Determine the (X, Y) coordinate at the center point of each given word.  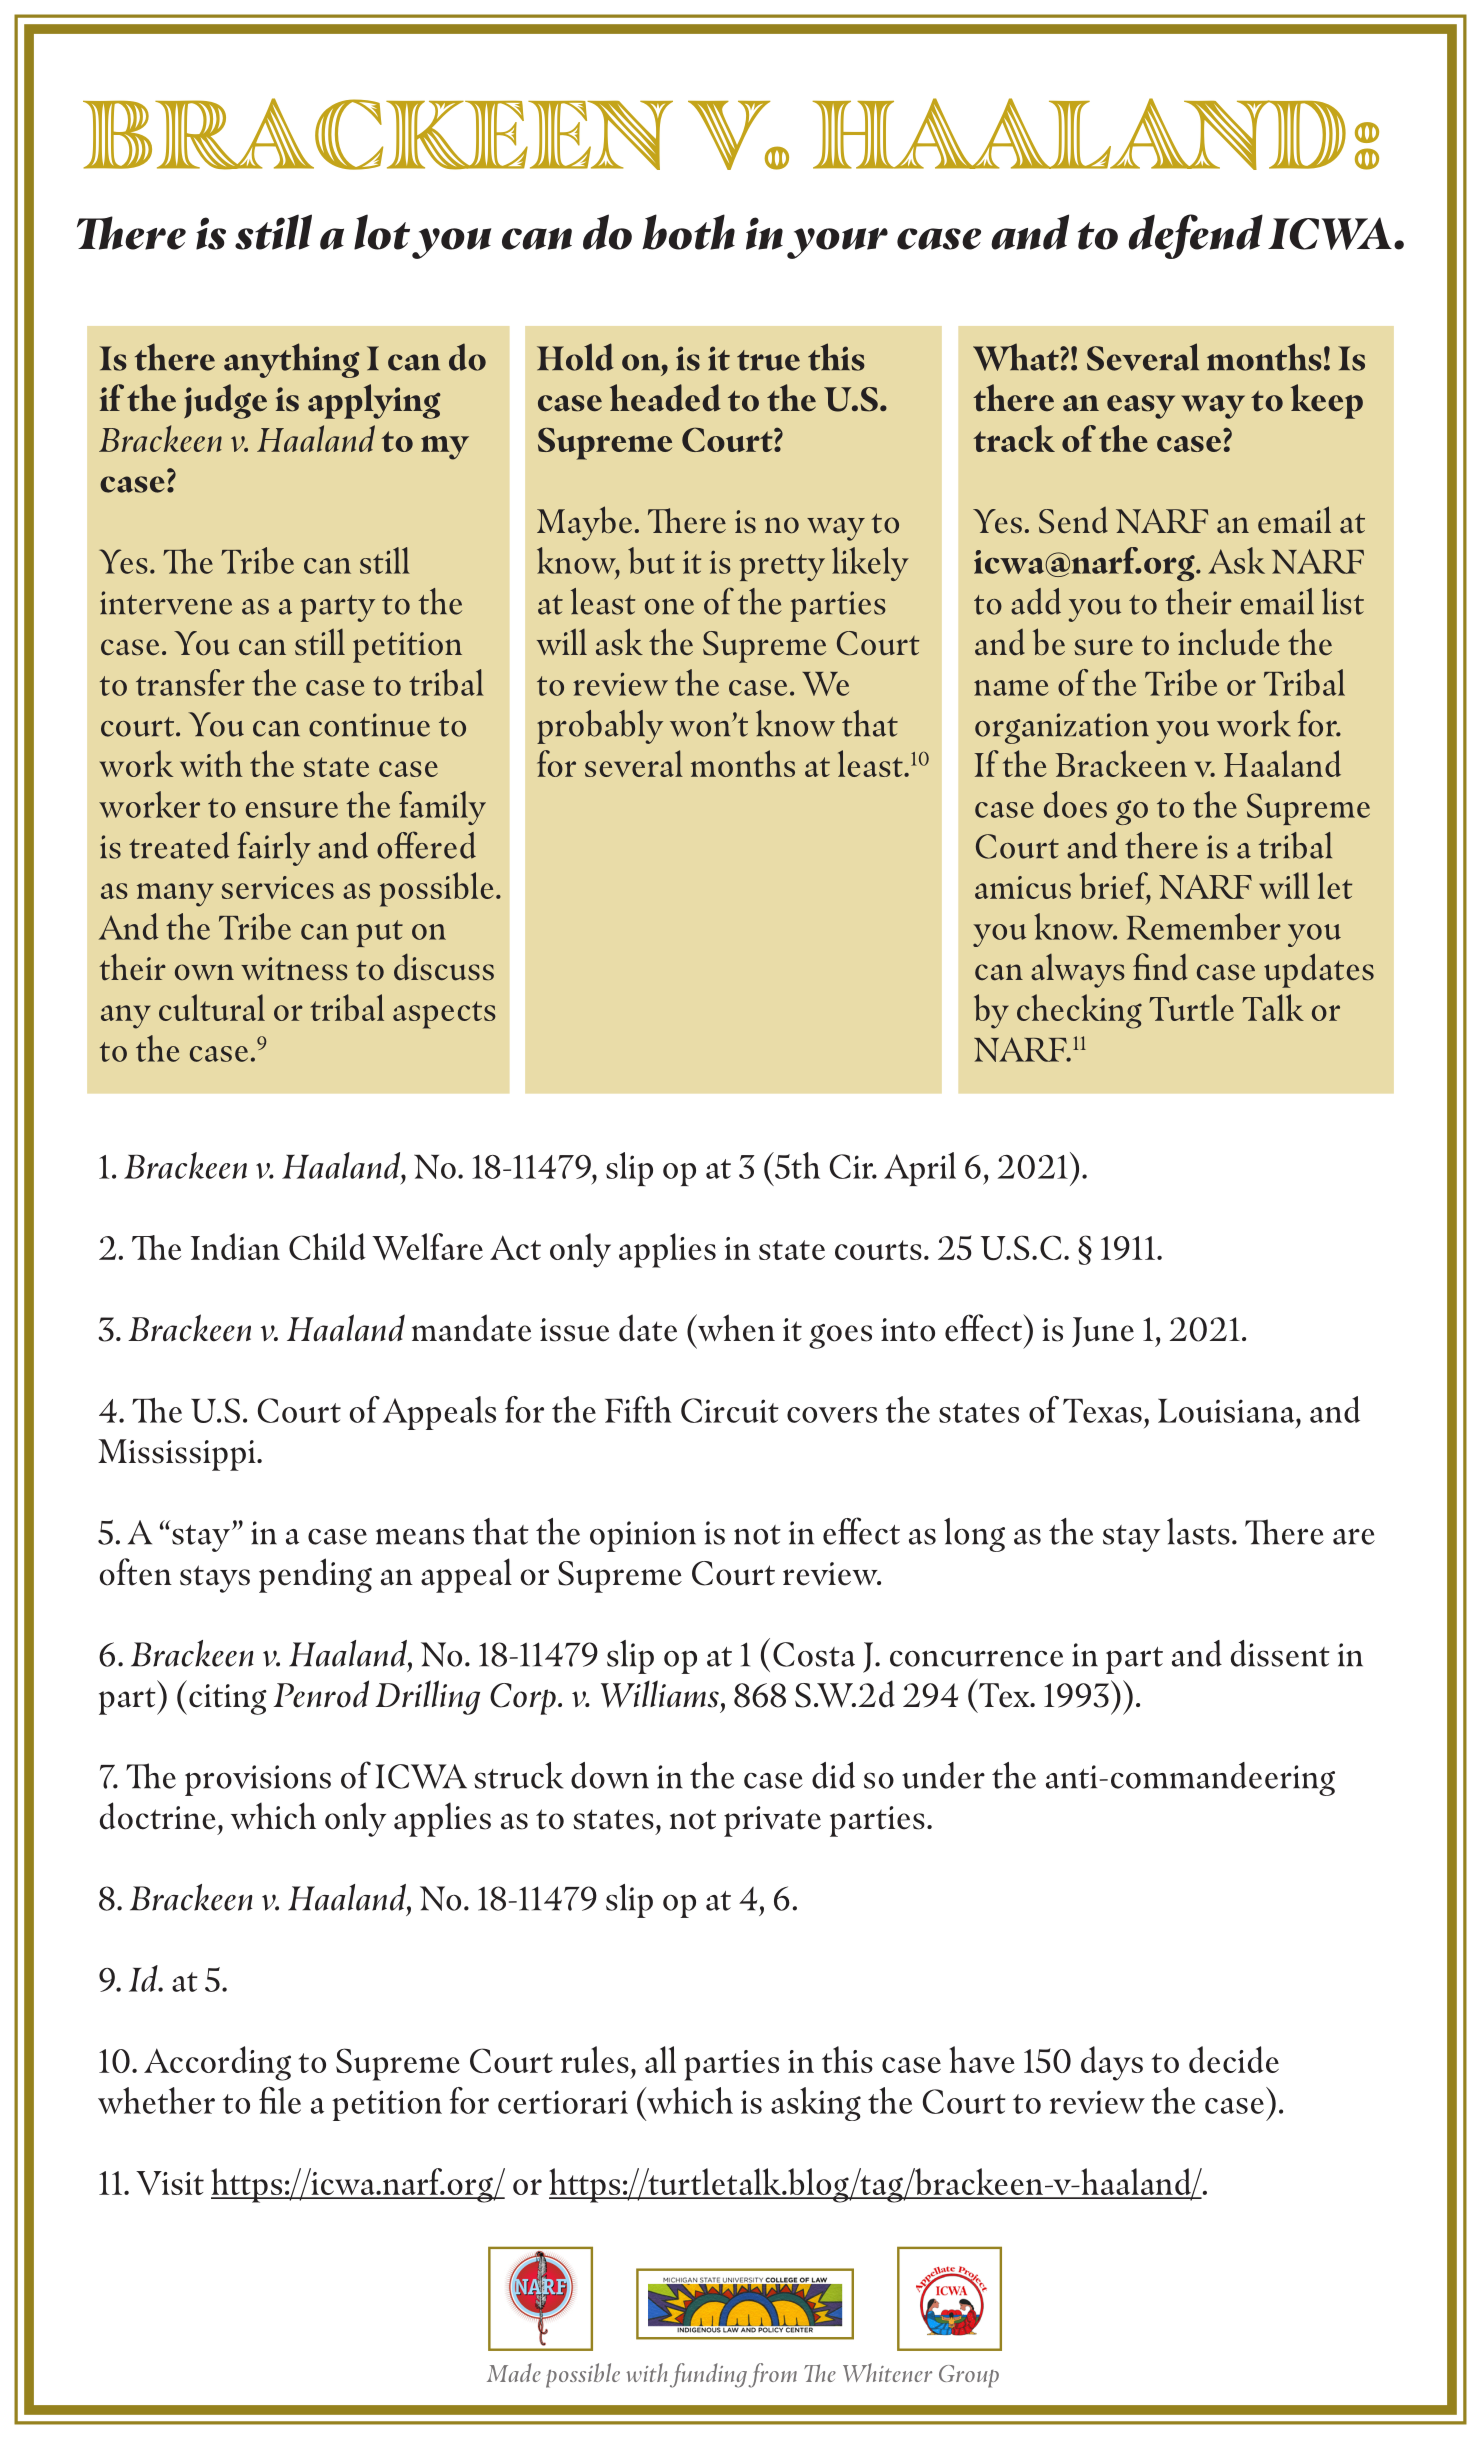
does (1075, 804)
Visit (170, 2183)
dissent (1280, 1653)
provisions (258, 1780)
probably (600, 727)
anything (291, 360)
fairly (274, 848)
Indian (235, 1246)
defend (1195, 236)
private (772, 1821)
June (1103, 1332)
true (768, 360)
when (735, 1328)
